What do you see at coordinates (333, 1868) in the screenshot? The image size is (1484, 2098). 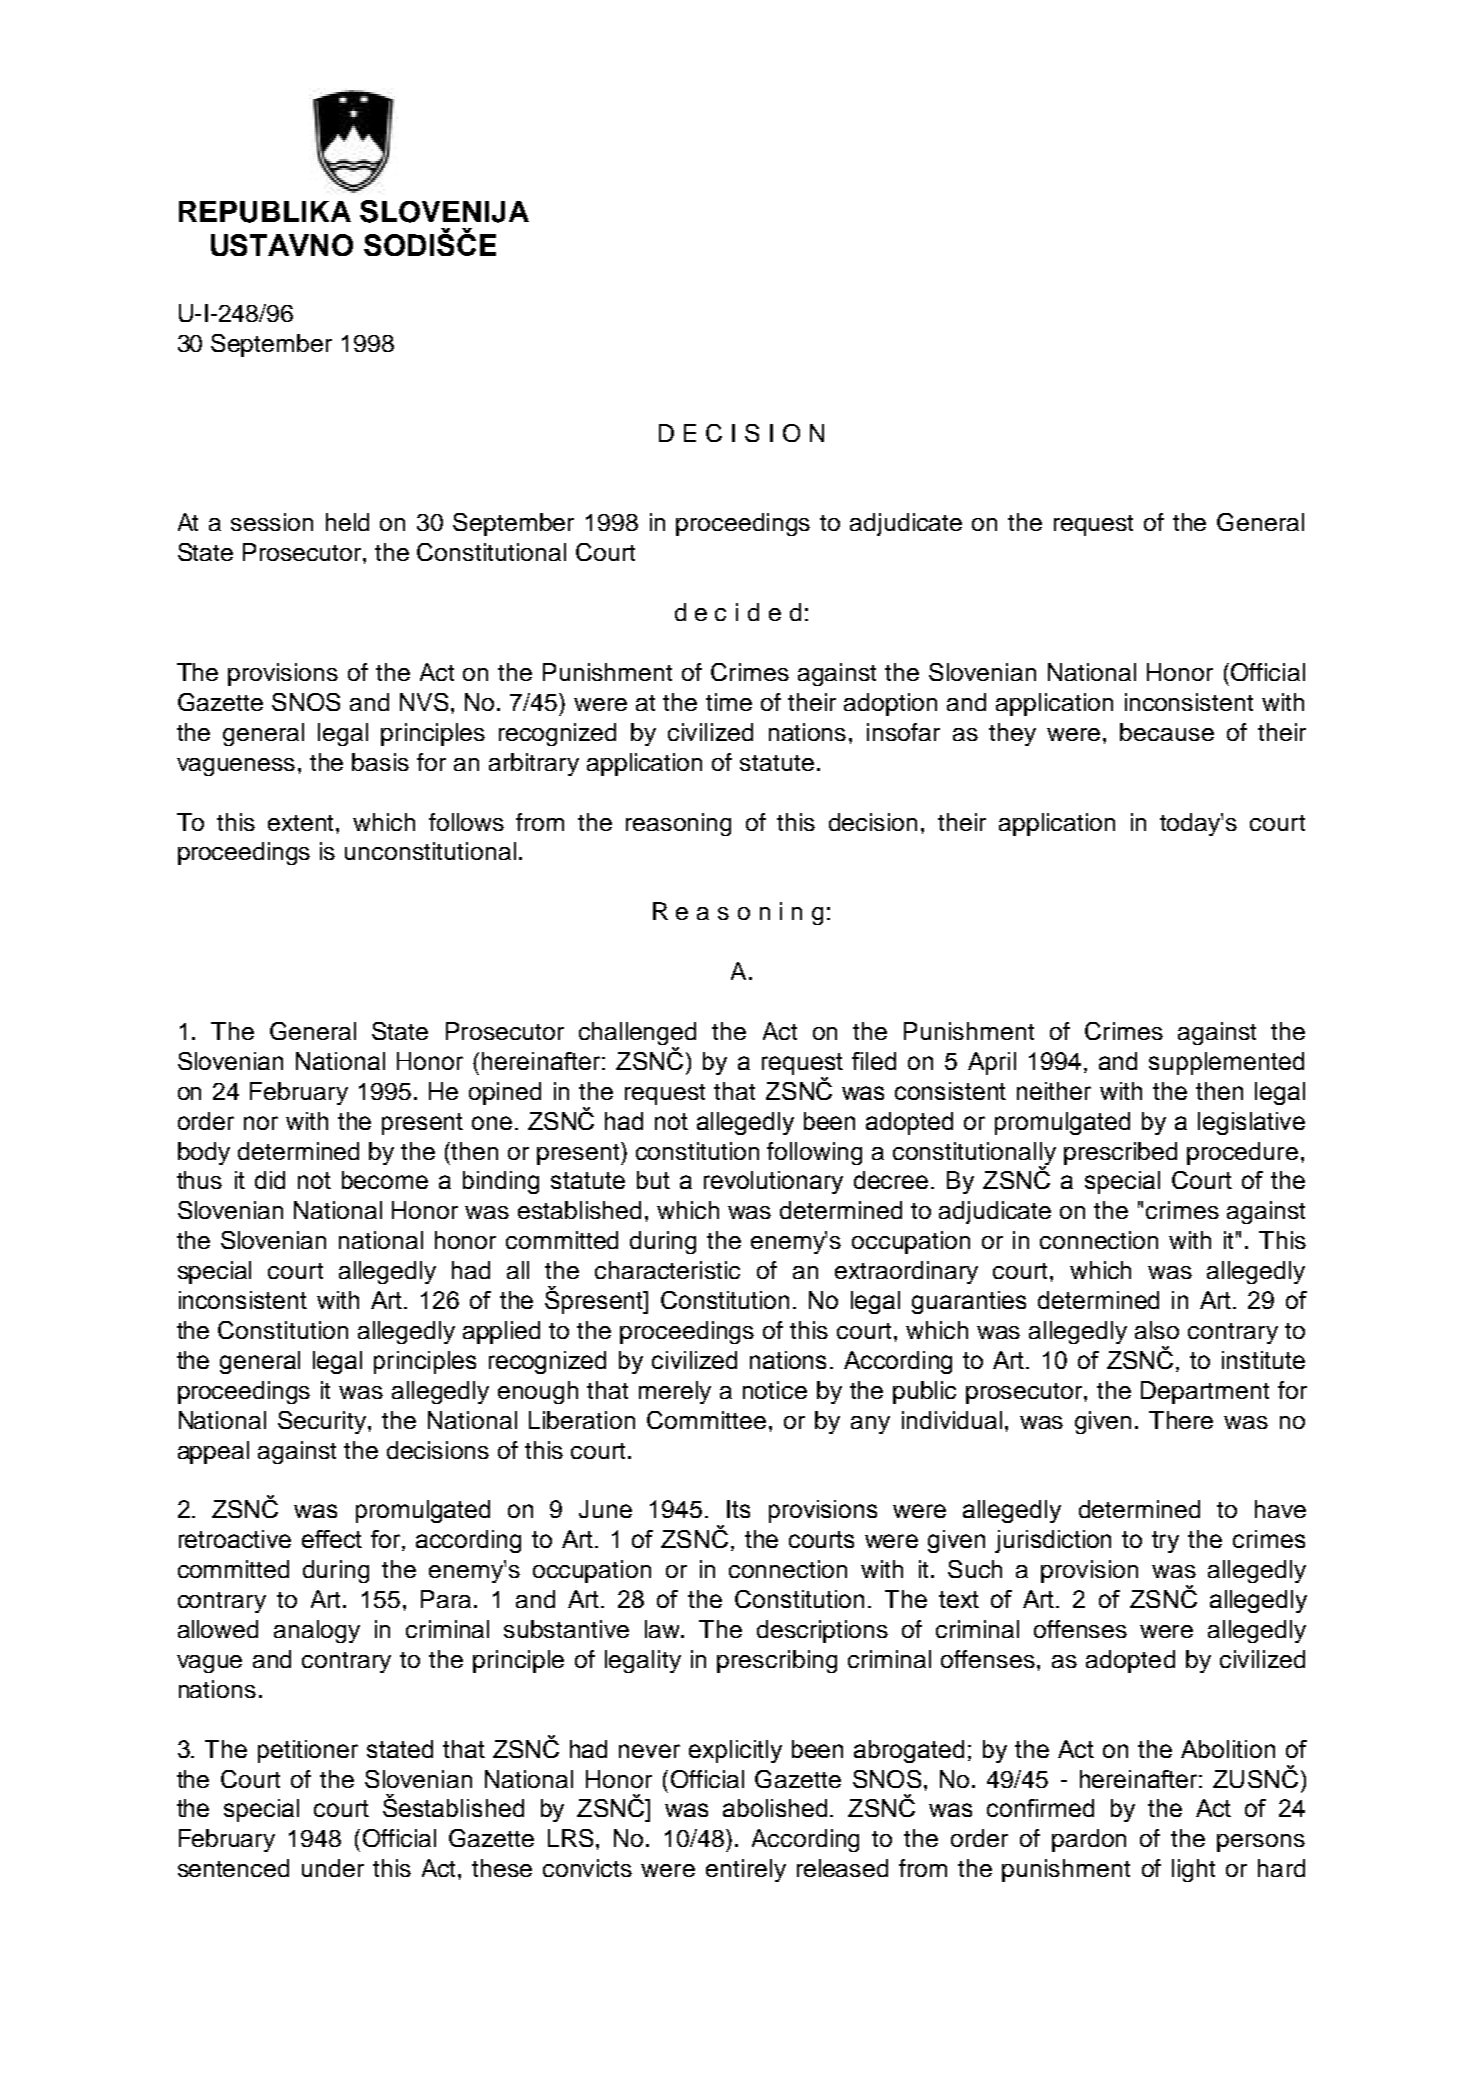 I see `under` at bounding box center [333, 1868].
